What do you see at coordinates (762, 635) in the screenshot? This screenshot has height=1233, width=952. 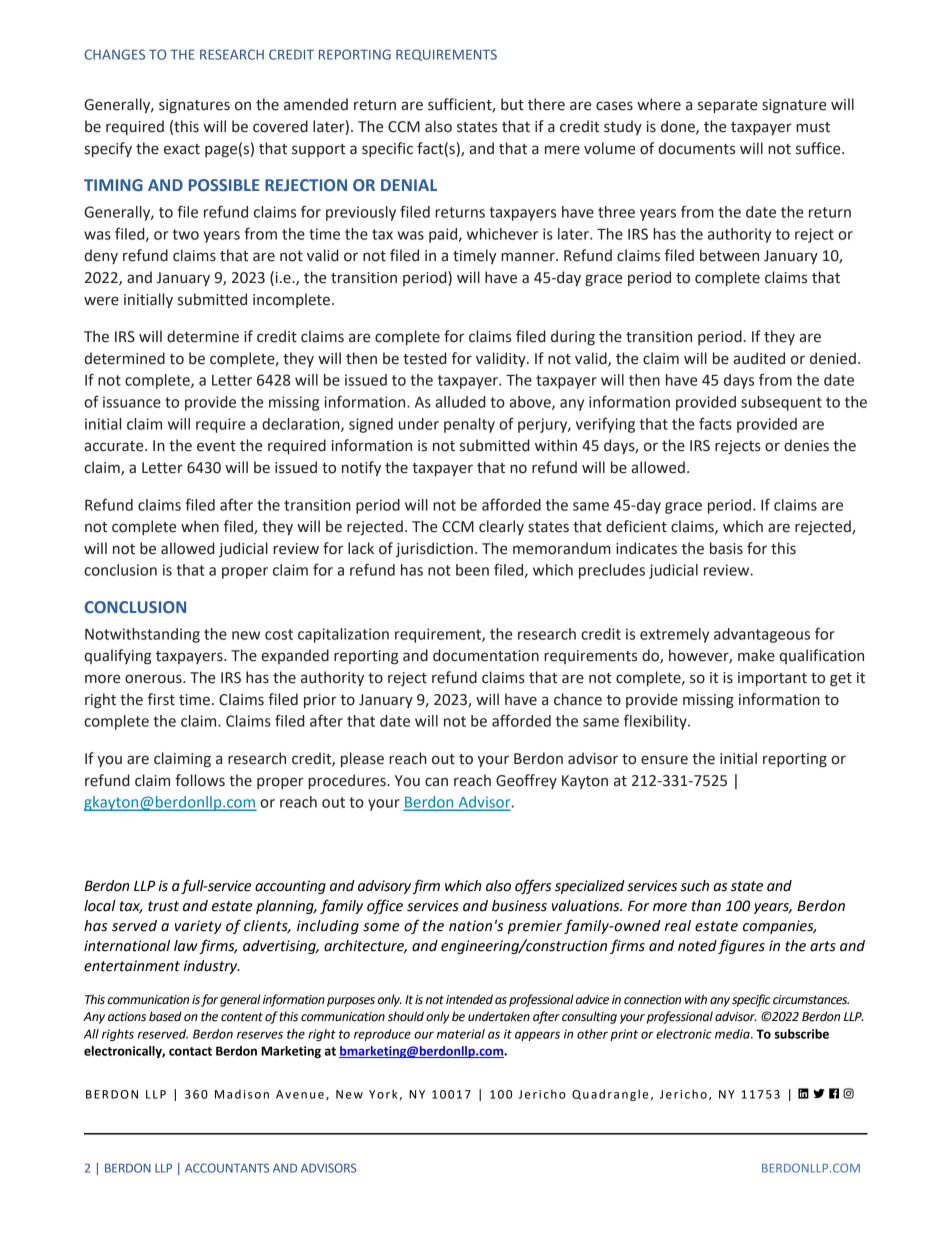 I see `advantageous` at bounding box center [762, 635].
